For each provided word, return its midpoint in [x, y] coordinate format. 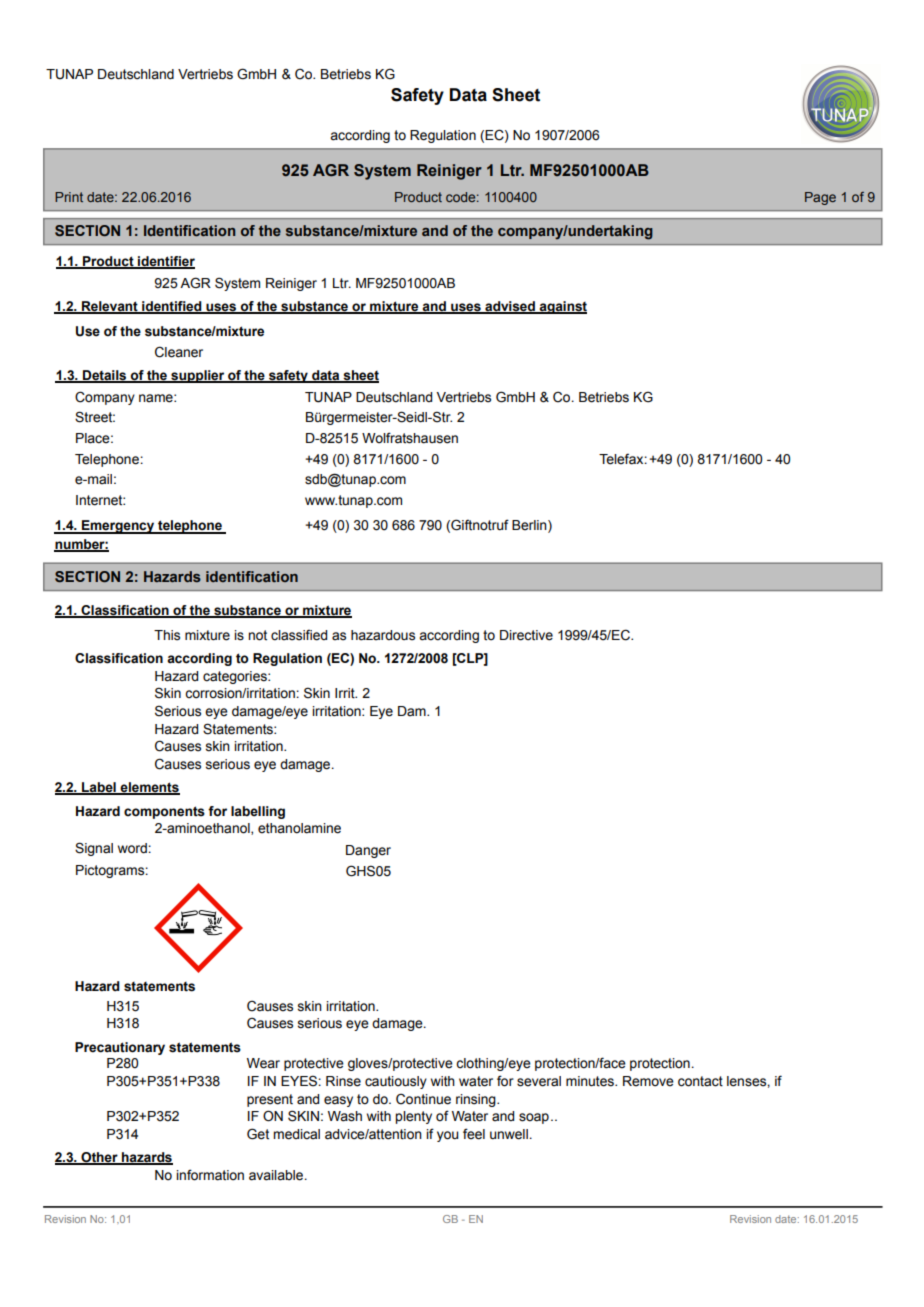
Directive [526, 635]
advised [510, 307]
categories [236, 677]
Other [99, 1158]
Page [820, 198]
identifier [165, 262]
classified [299, 635]
